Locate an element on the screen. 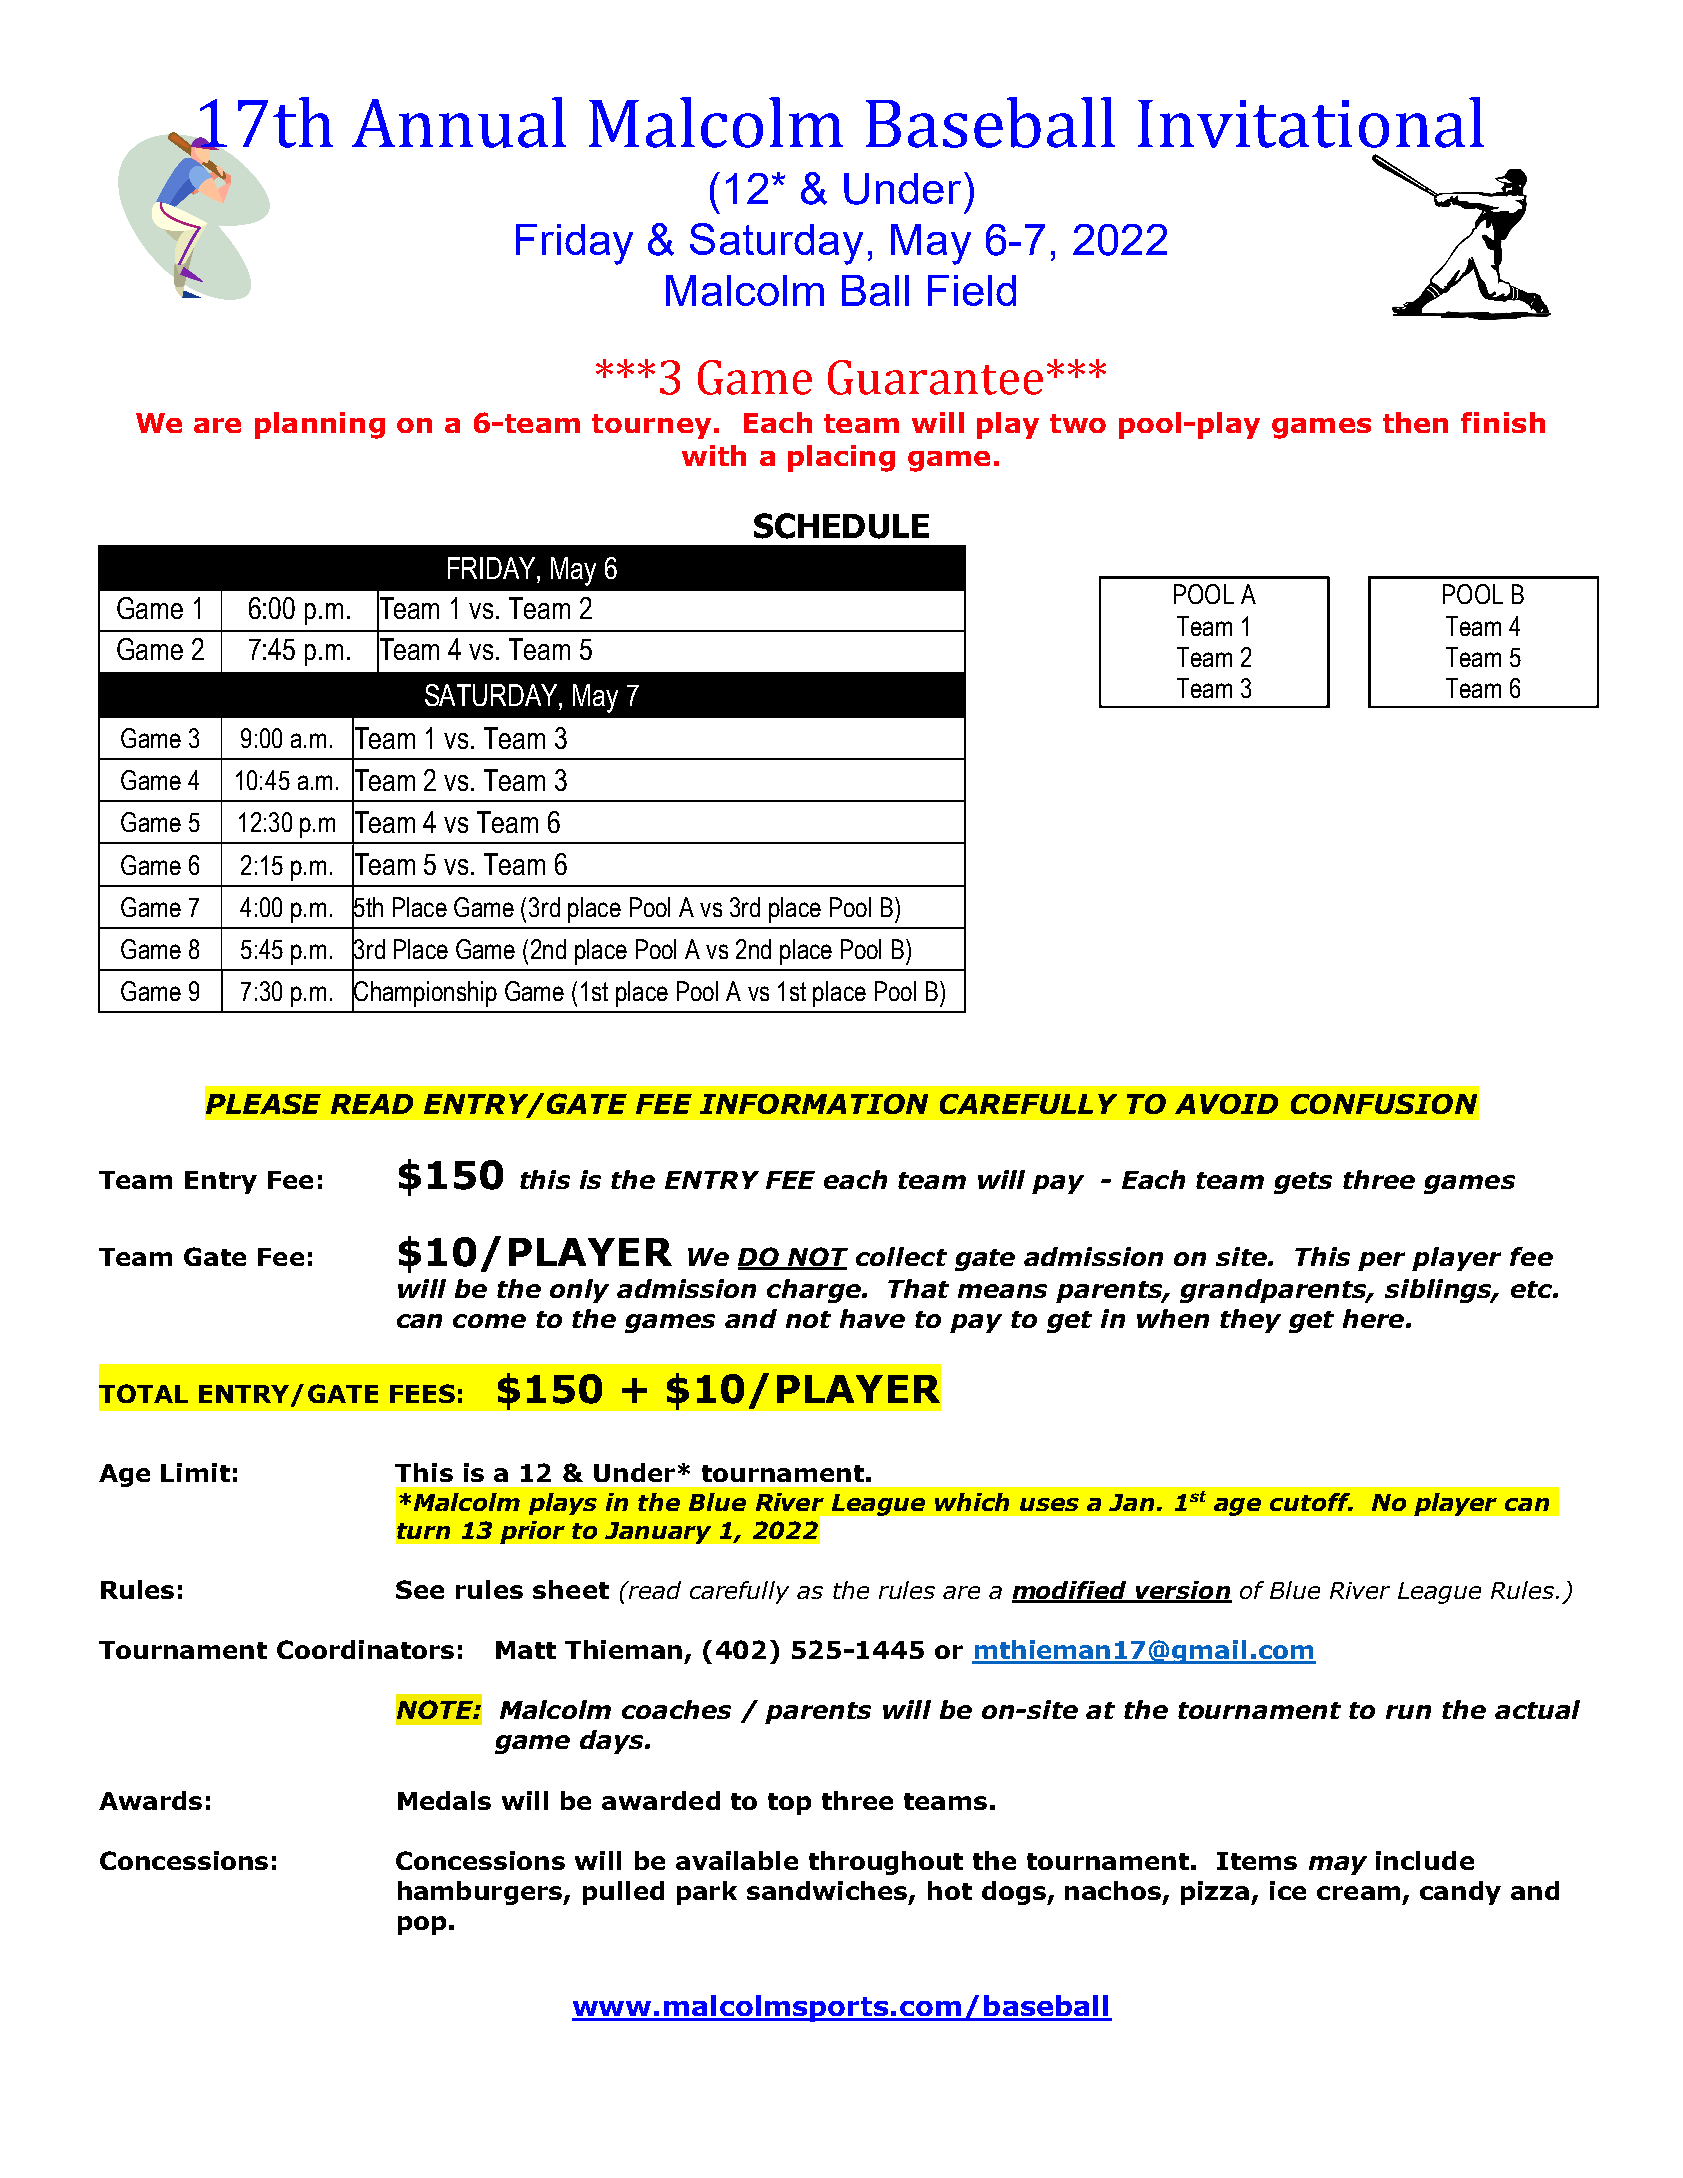 The height and width of the screenshot is (2178, 1683). then is located at coordinates (1415, 422).
